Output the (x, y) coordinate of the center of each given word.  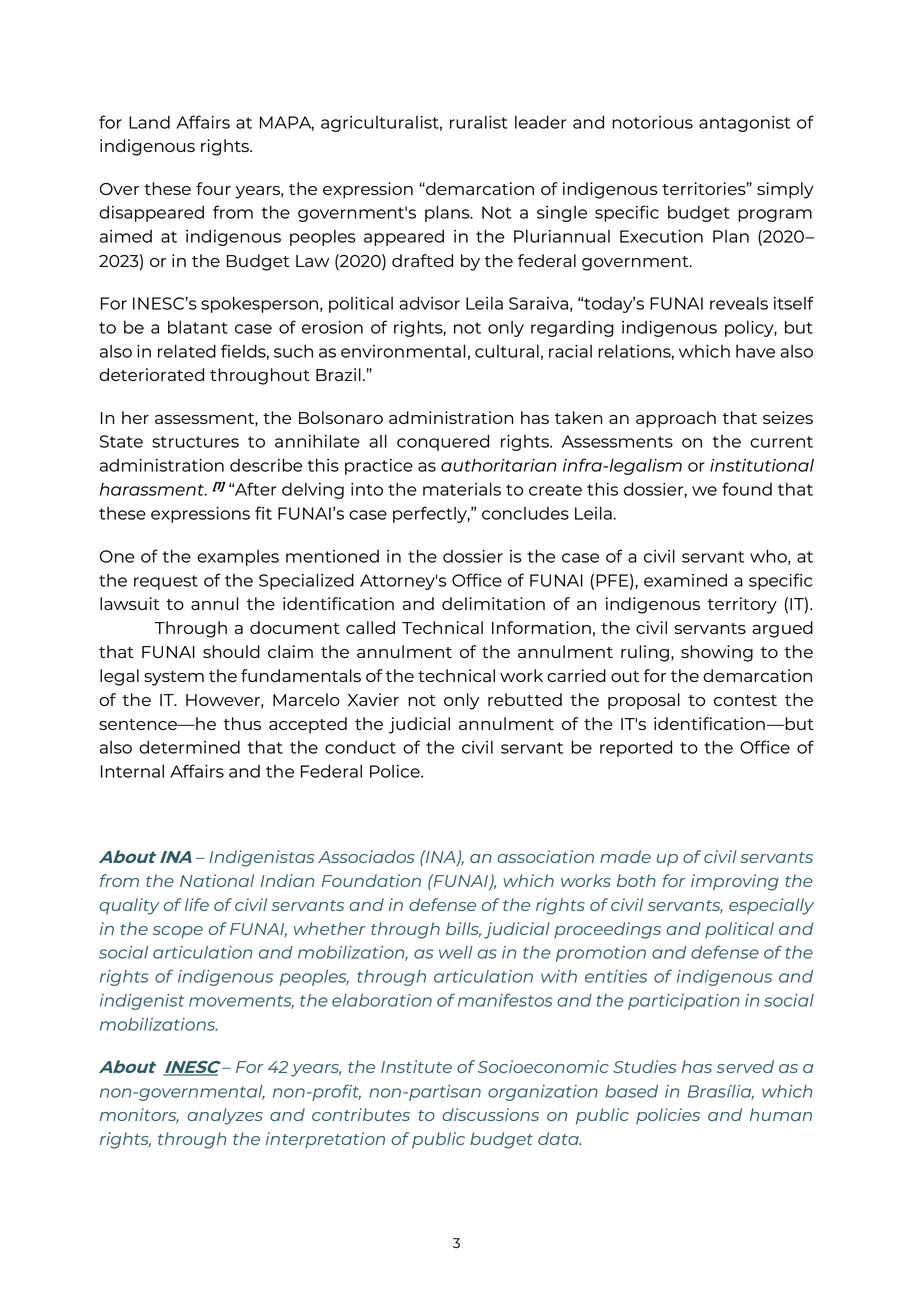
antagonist (745, 124)
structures (195, 442)
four (213, 188)
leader (540, 122)
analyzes (225, 1116)
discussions (490, 1114)
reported (636, 748)
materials (462, 489)
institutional (762, 465)
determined (189, 747)
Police (396, 771)
